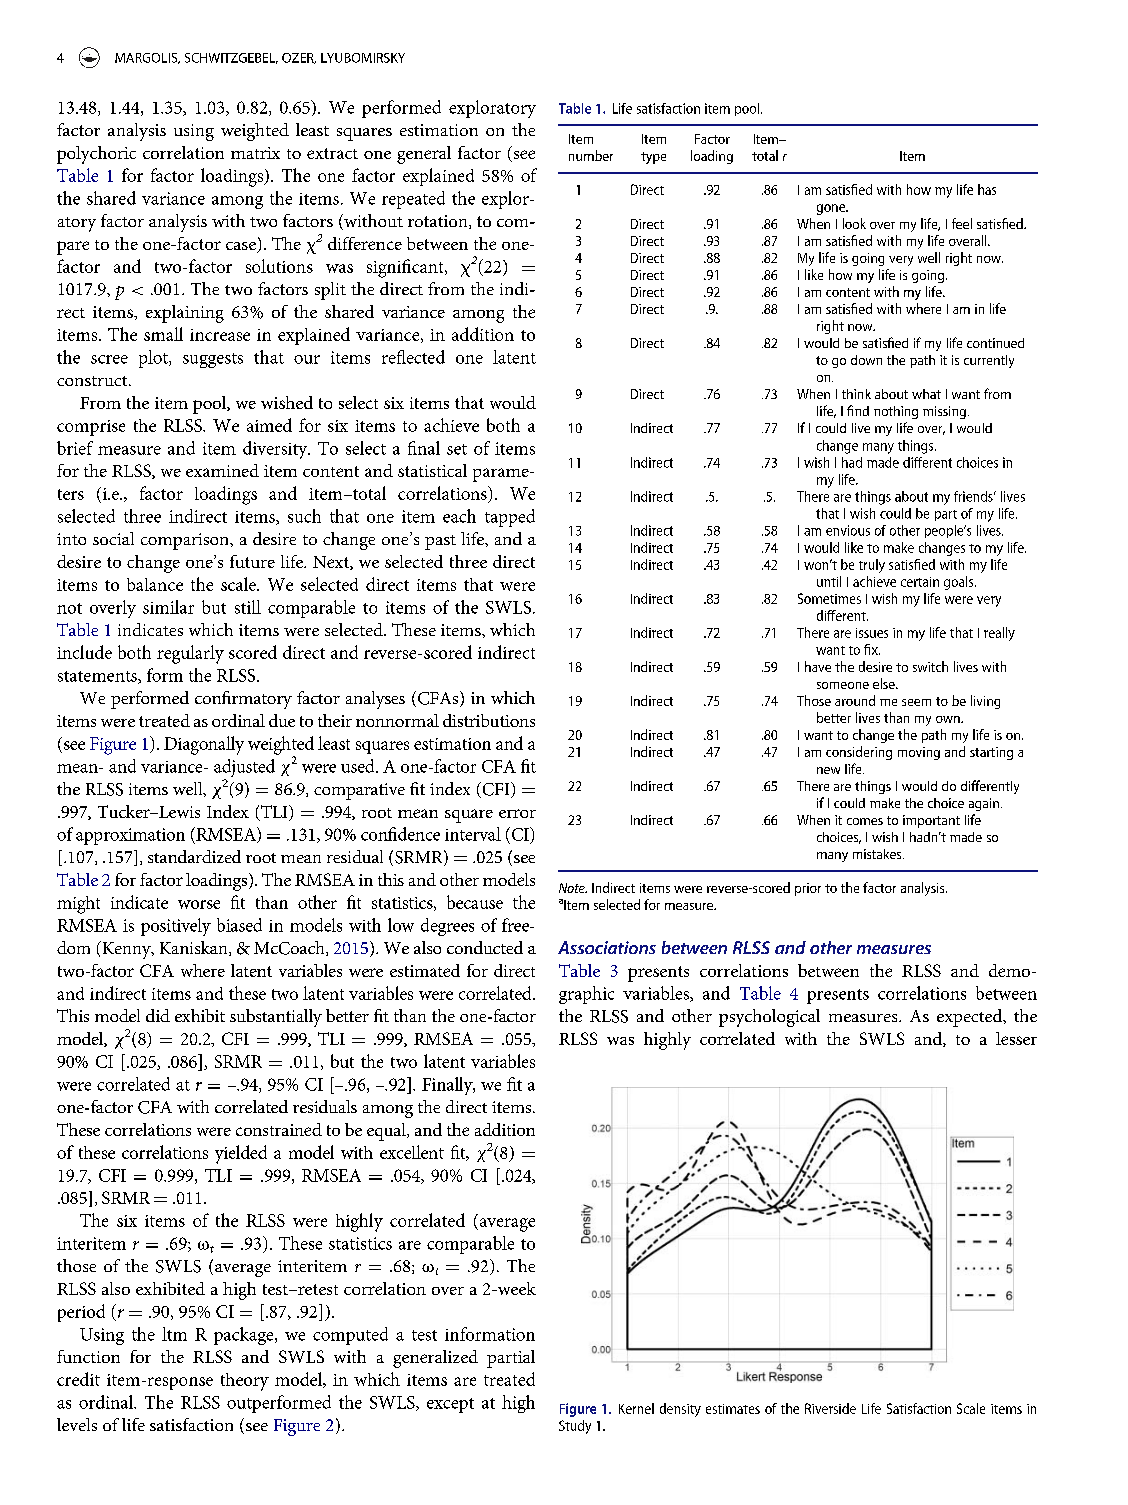  I want to click on Study, so click(575, 1427).
